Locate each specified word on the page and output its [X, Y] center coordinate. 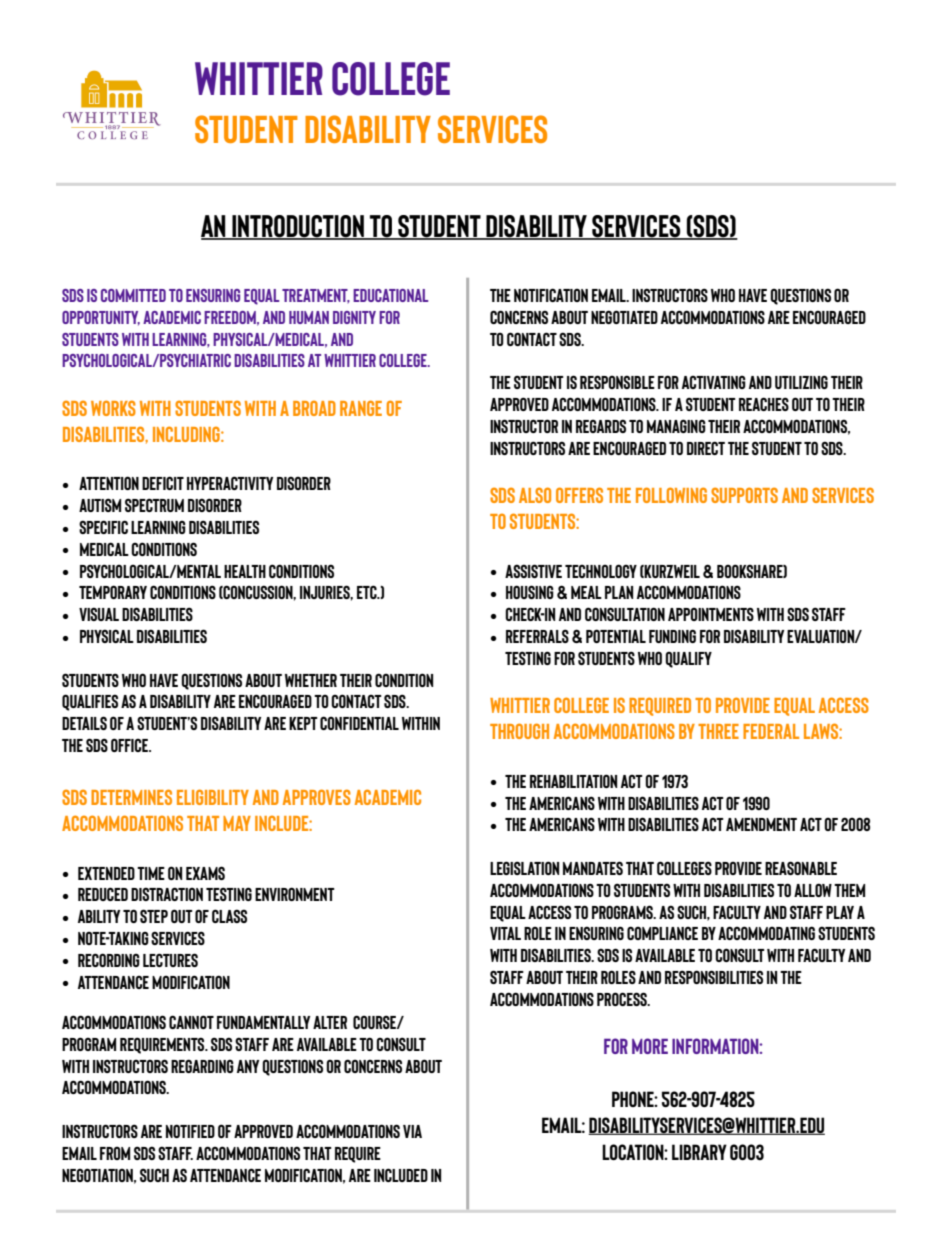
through [519, 731]
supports [744, 495]
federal [771, 731]
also [535, 495]
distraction [167, 894]
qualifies [90, 702]
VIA [412, 1131]
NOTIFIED [190, 1131]
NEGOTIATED [624, 317]
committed [133, 295]
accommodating [766, 933]
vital [505, 933]
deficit [163, 483]
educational [390, 295]
